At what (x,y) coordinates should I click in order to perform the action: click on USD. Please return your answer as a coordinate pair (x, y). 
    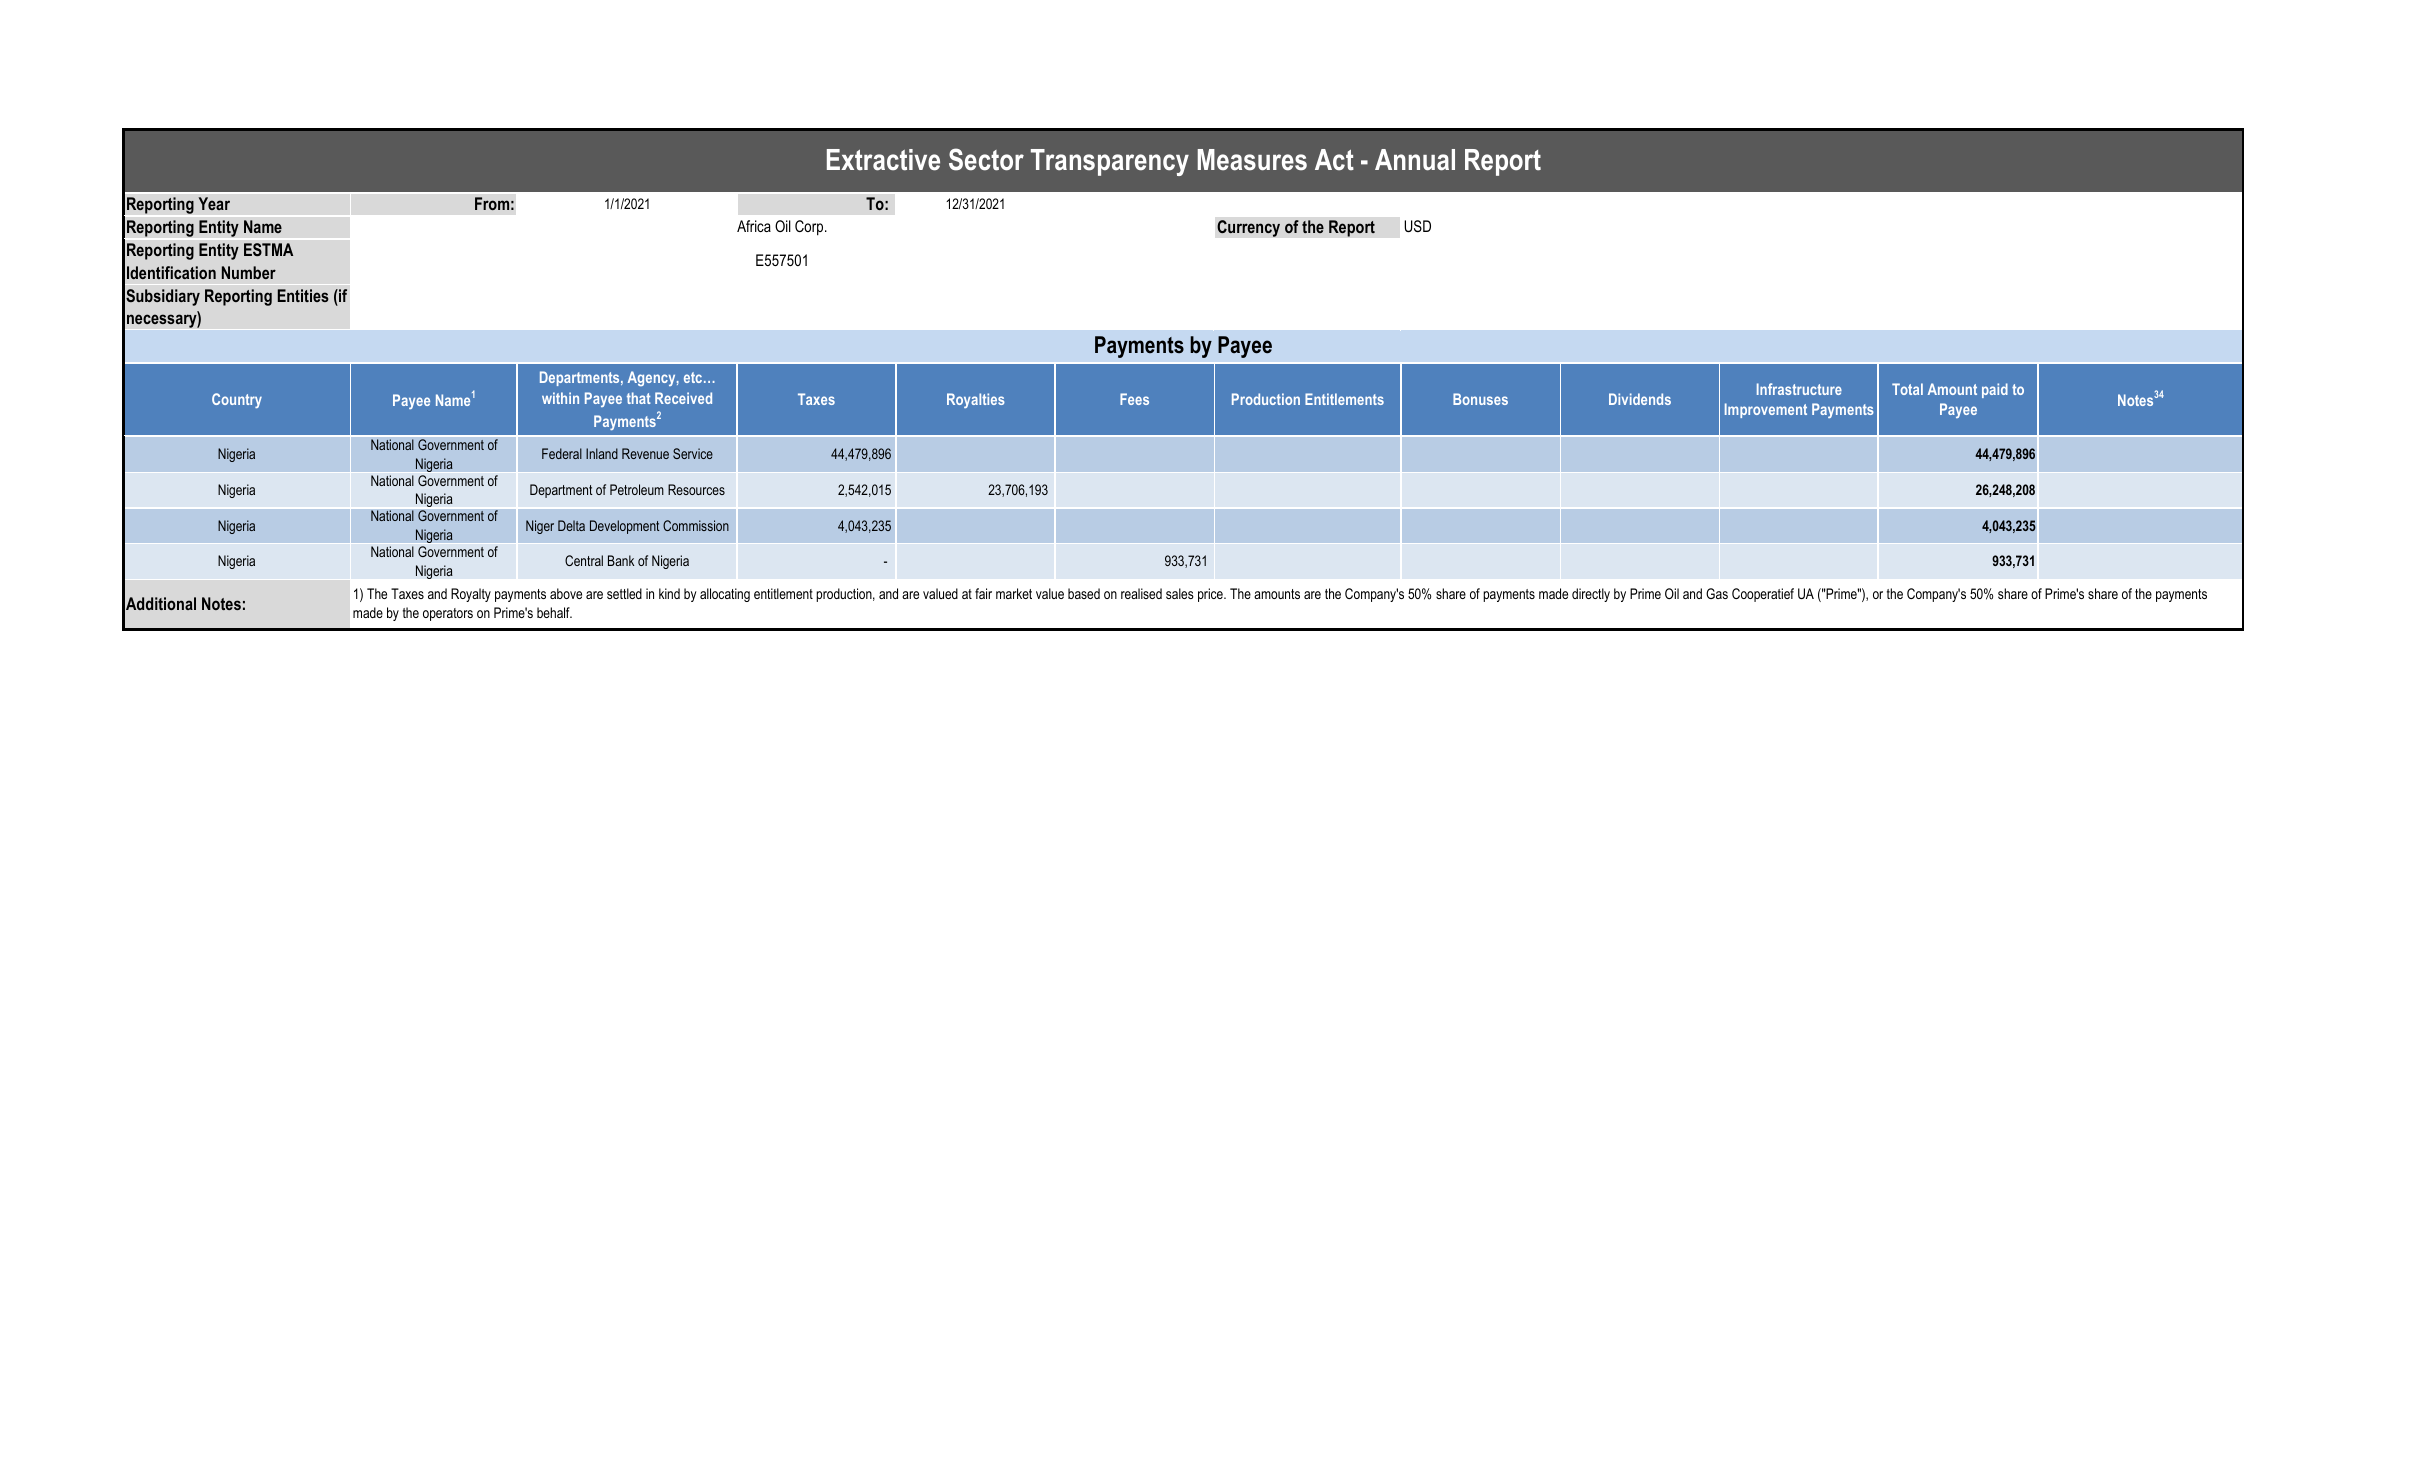
    Looking at the image, I should click on (1417, 226).
